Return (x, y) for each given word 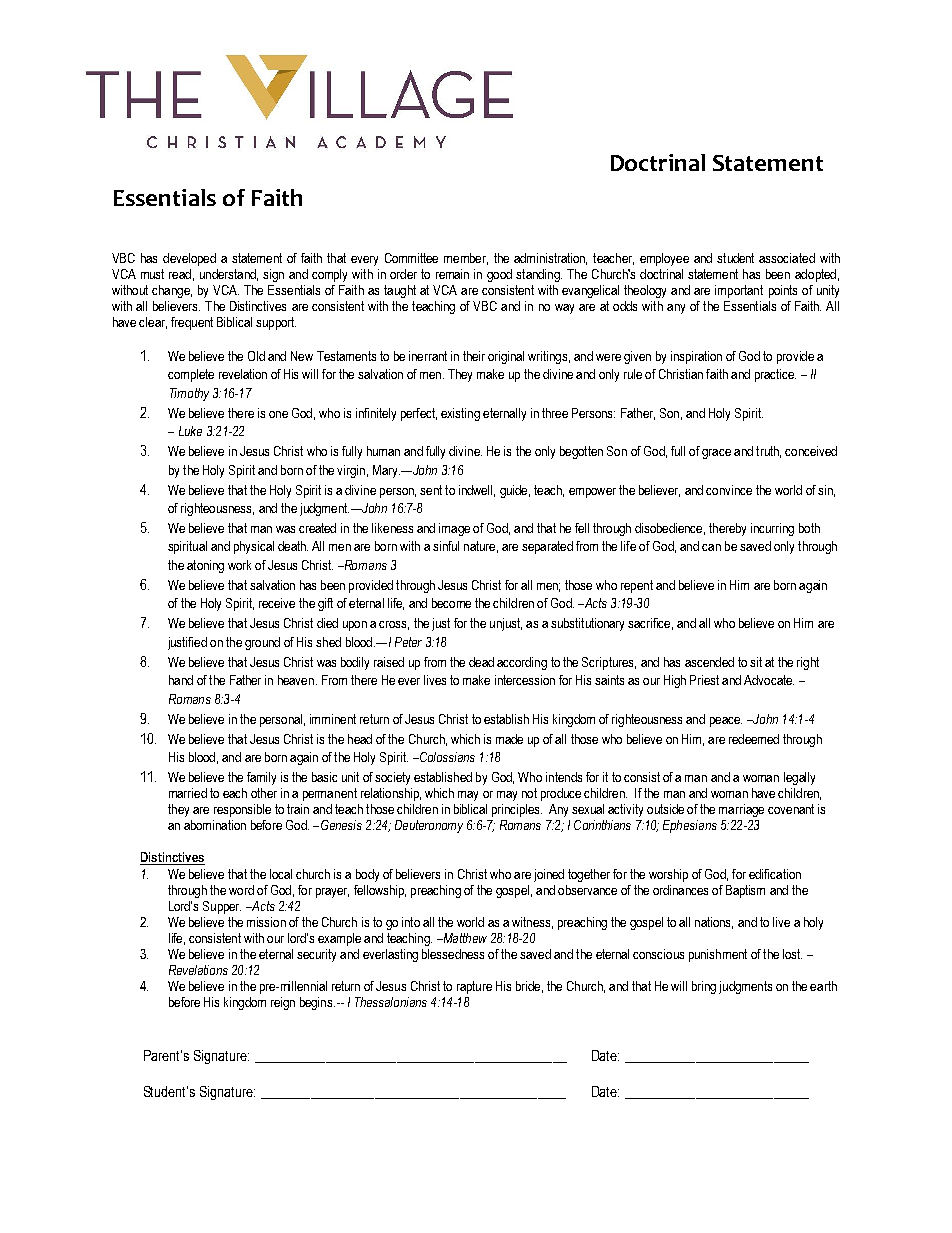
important (739, 291)
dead (481, 662)
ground (262, 643)
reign (283, 1003)
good (499, 275)
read (180, 274)
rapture (474, 987)
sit (756, 662)
